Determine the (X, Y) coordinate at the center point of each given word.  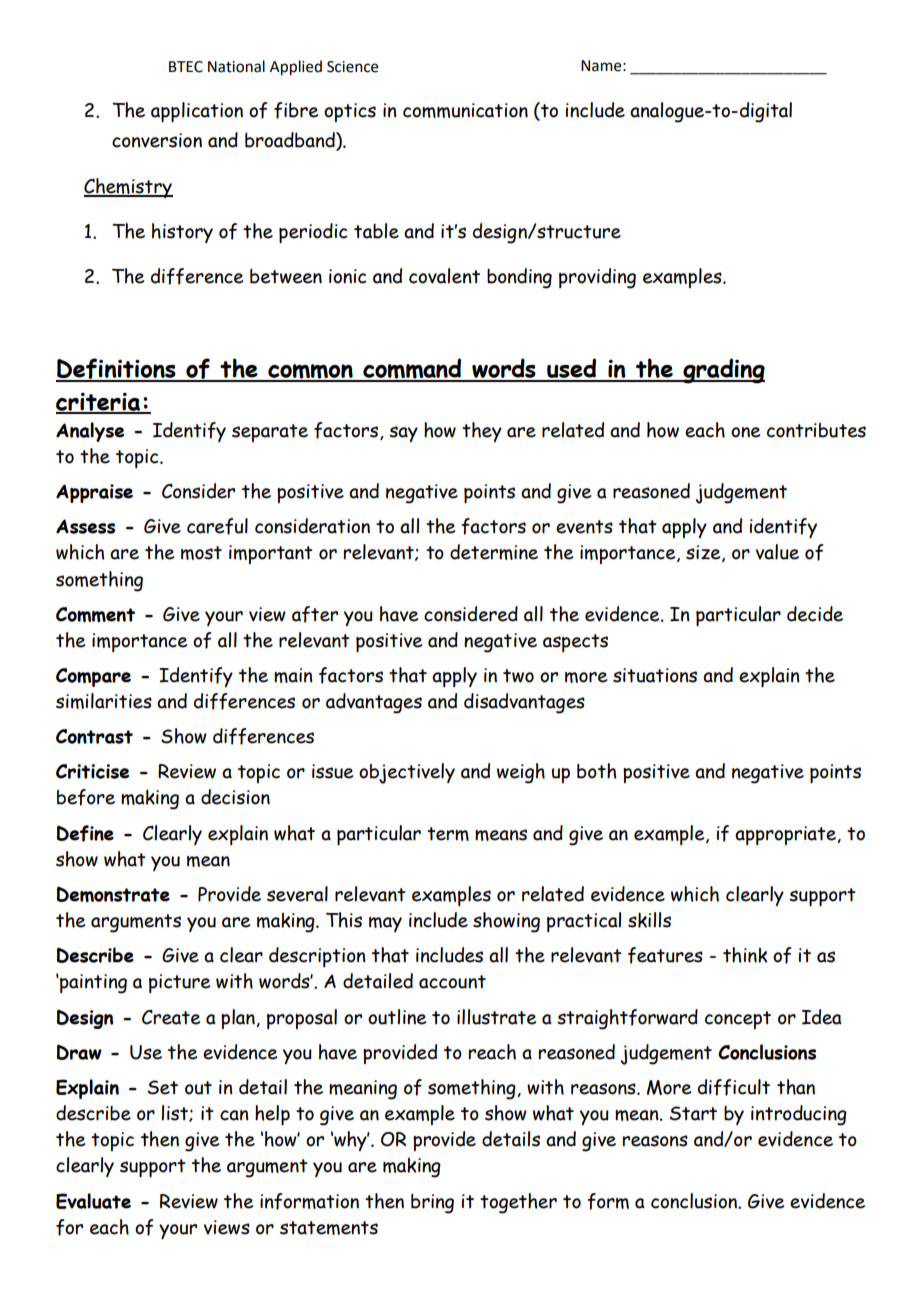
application (197, 112)
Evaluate (93, 1201)
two (518, 676)
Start (693, 1113)
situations (655, 675)
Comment (95, 614)
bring (432, 1204)
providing (597, 278)
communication (465, 110)
